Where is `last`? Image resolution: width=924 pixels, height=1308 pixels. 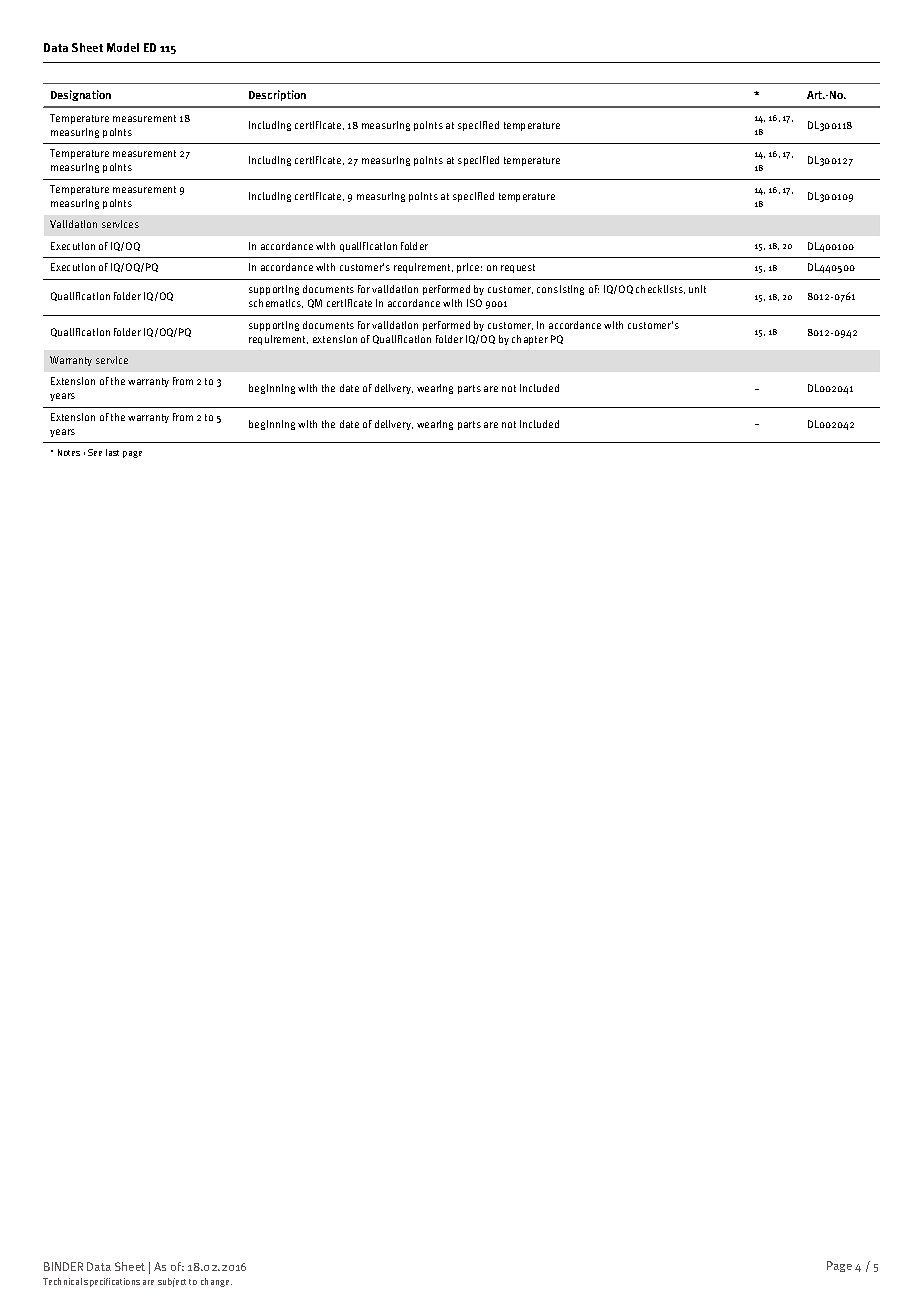
last is located at coordinates (112, 452).
